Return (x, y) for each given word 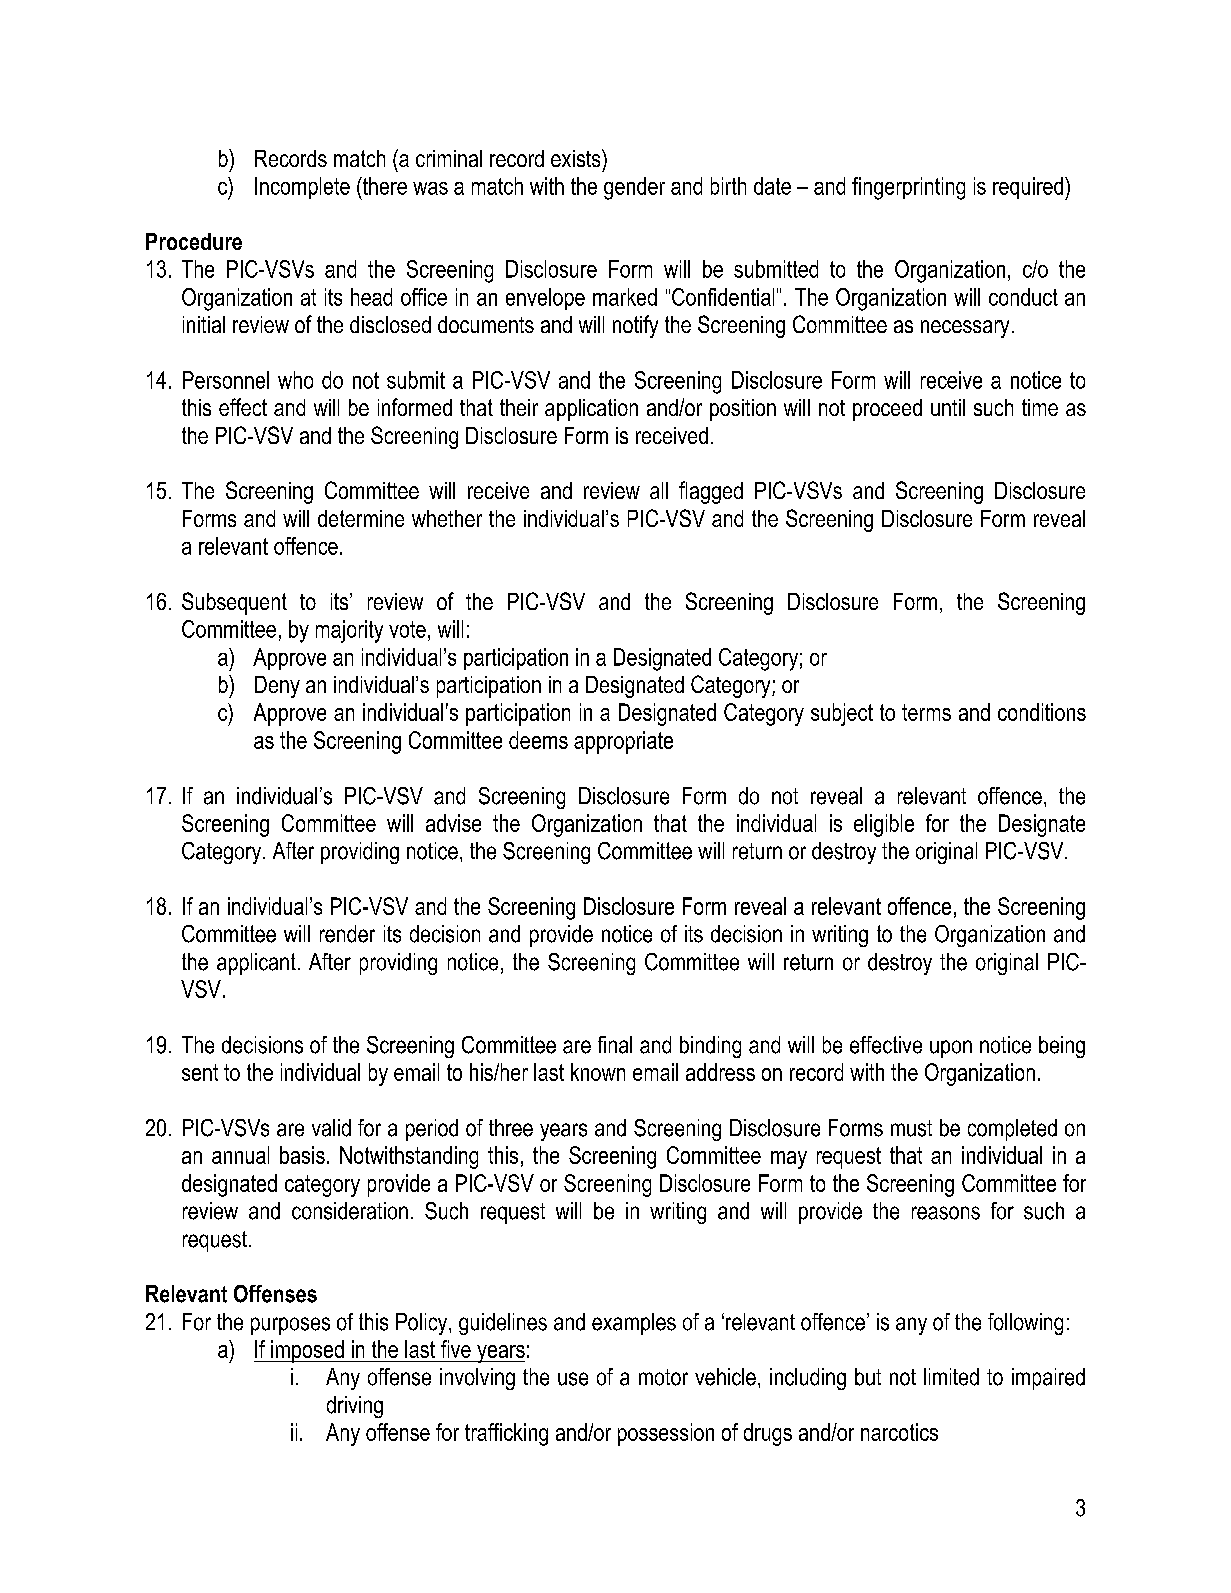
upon (951, 1049)
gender (634, 188)
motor (663, 1377)
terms (926, 712)
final (615, 1045)
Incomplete (302, 188)
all (659, 490)
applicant (256, 964)
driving (355, 1407)
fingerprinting (908, 188)
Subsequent (234, 603)
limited (951, 1377)
